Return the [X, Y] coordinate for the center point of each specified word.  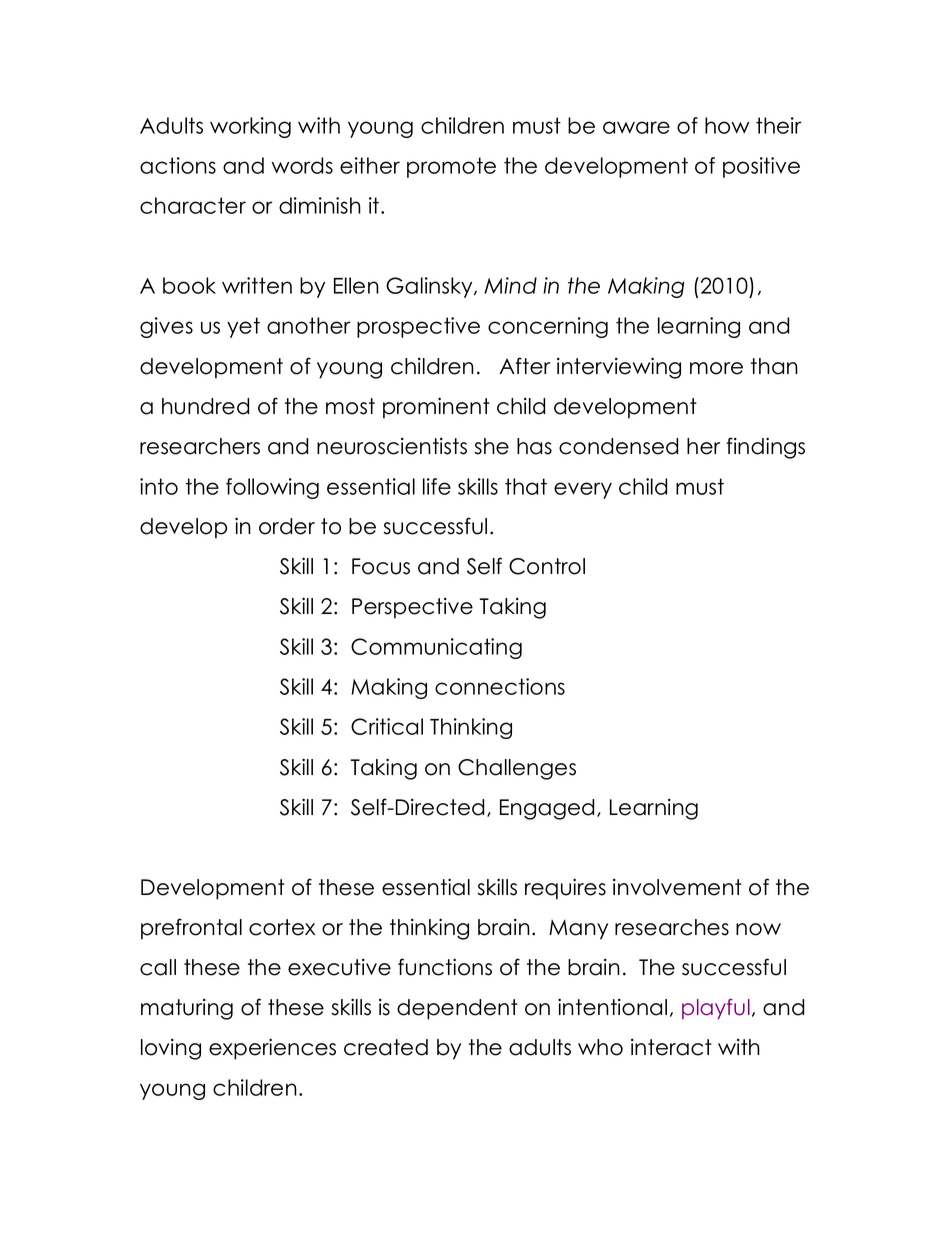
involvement [677, 887]
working [250, 127]
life [437, 486]
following [272, 488]
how [727, 125]
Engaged [547, 809]
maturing [187, 1009]
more [716, 368]
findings [766, 448]
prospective [418, 327]
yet [243, 327]
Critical [387, 726]
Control [547, 566]
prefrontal [191, 929]
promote [451, 167]
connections [500, 686]
